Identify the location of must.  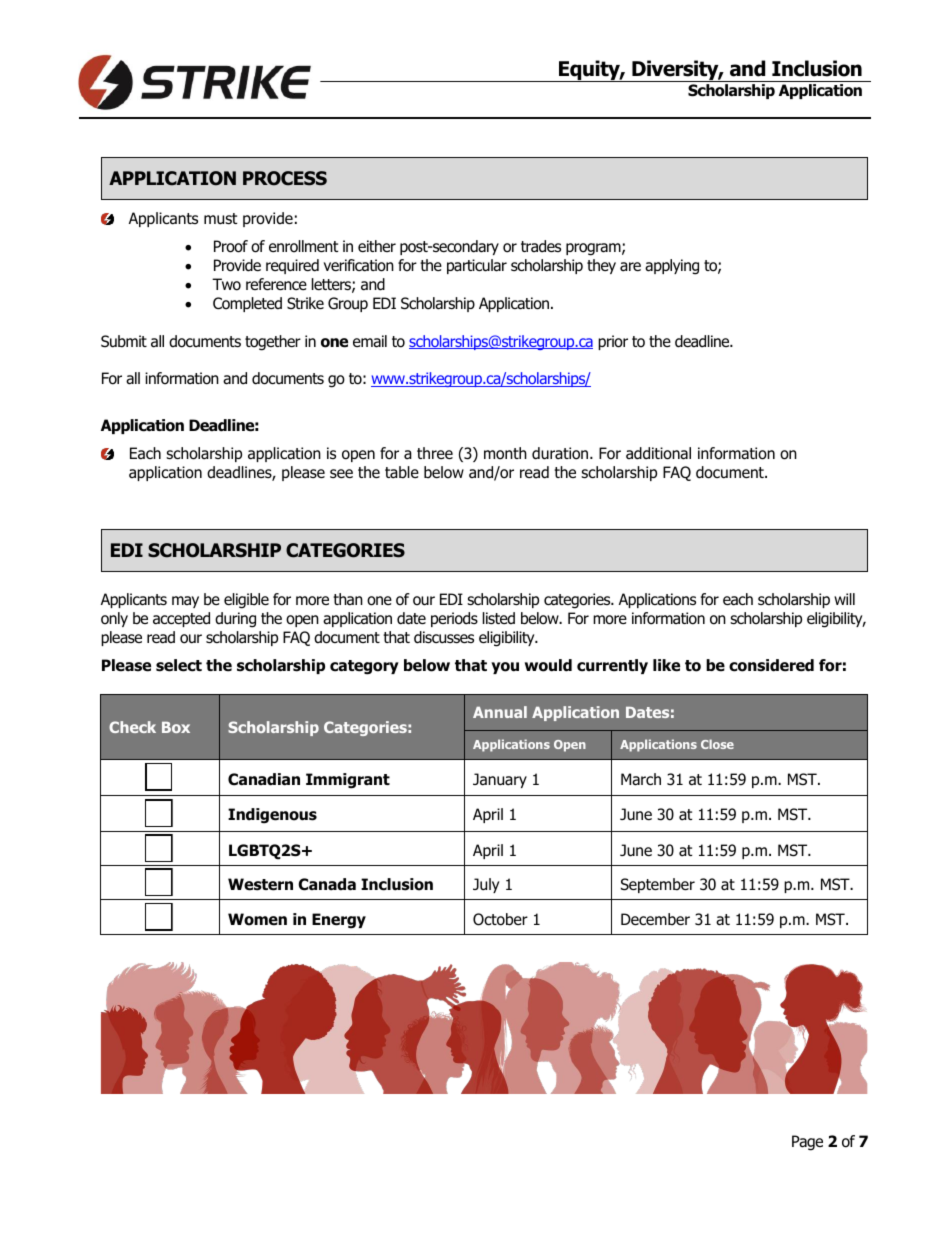
(220, 219).
